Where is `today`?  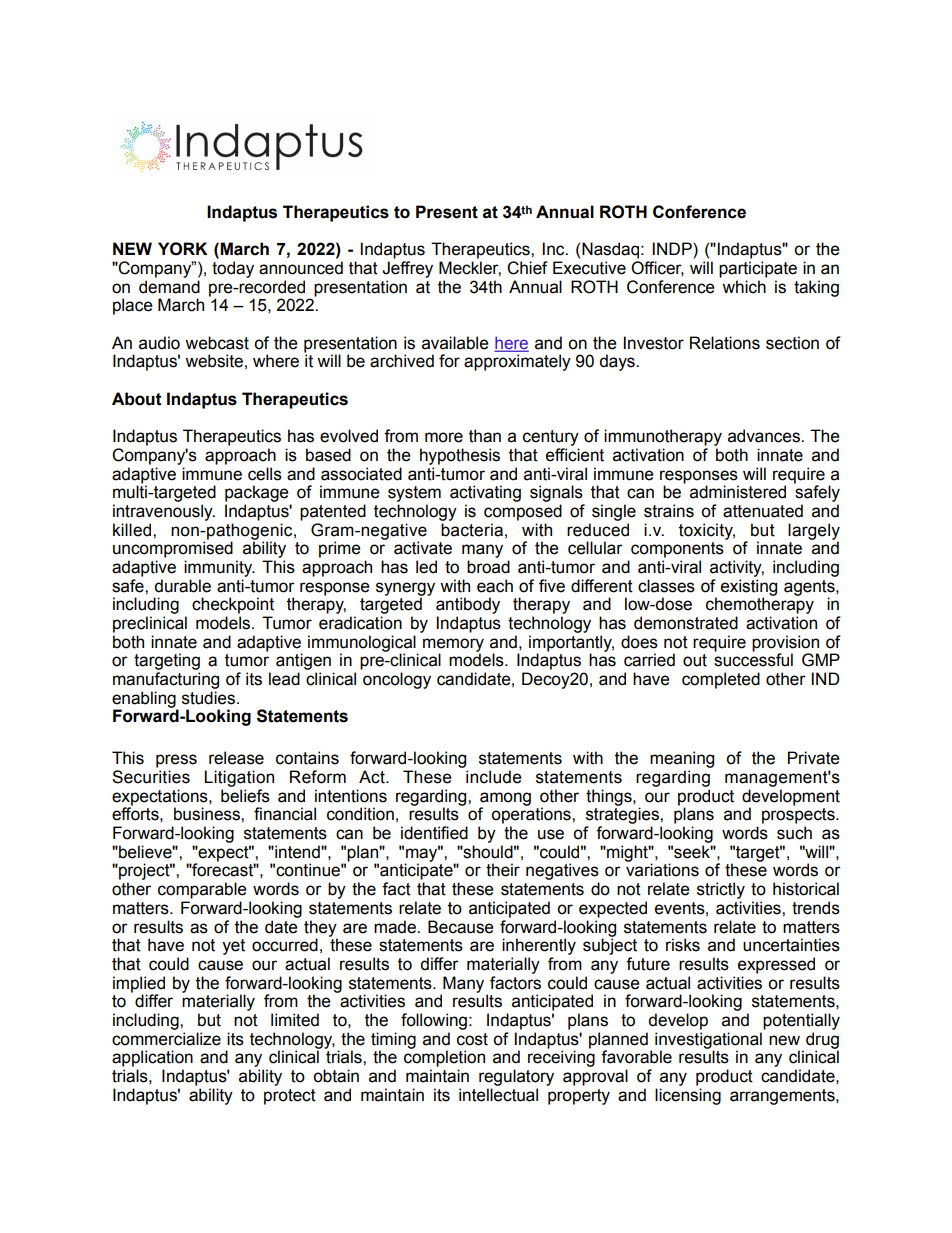
today is located at coordinates (233, 269).
